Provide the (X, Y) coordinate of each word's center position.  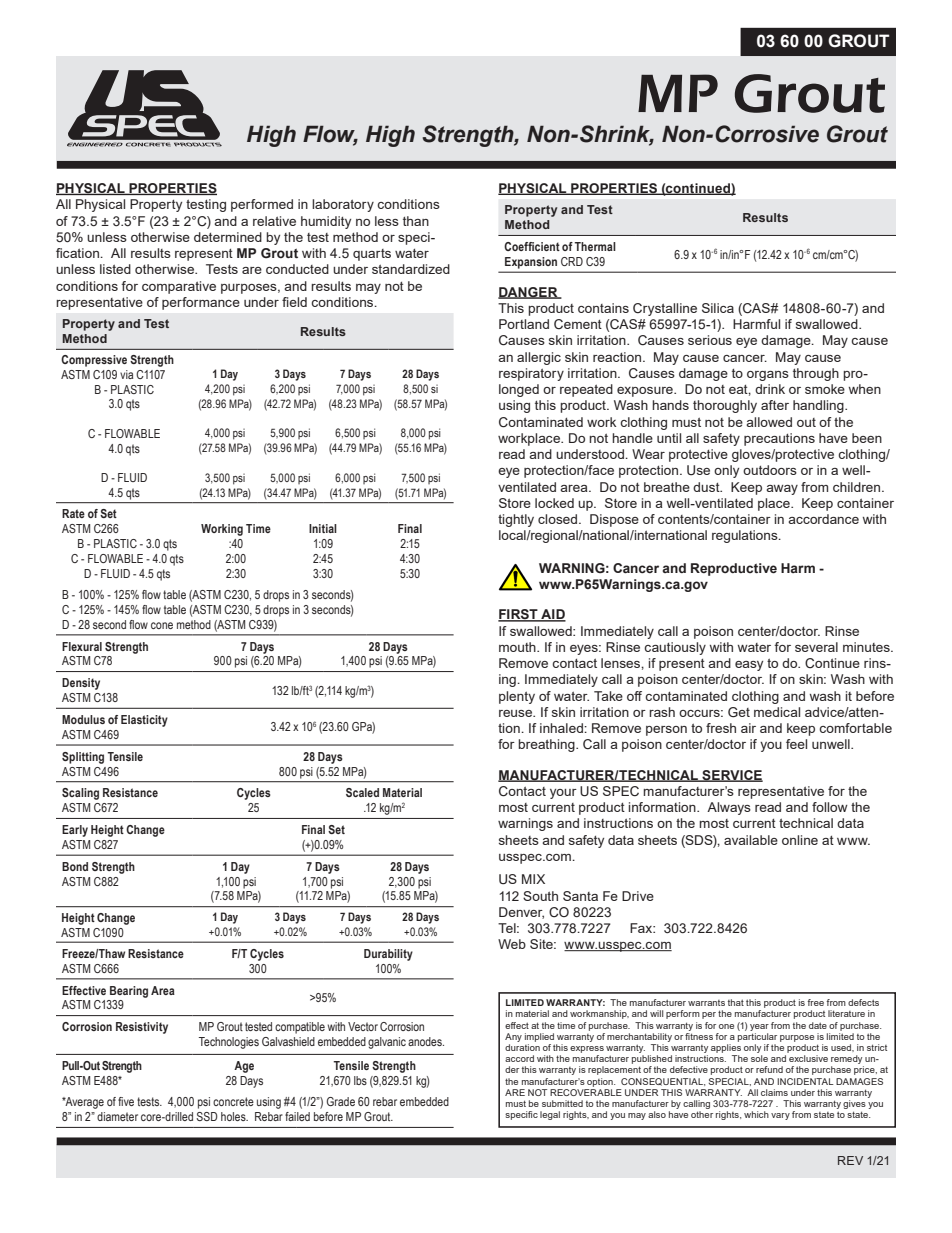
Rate (73, 513)
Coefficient (532, 246)
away (782, 490)
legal (550, 1115)
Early (75, 831)
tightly (516, 520)
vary (780, 1116)
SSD (207, 1116)
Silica (718, 308)
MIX (533, 879)
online (800, 840)
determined (228, 237)
